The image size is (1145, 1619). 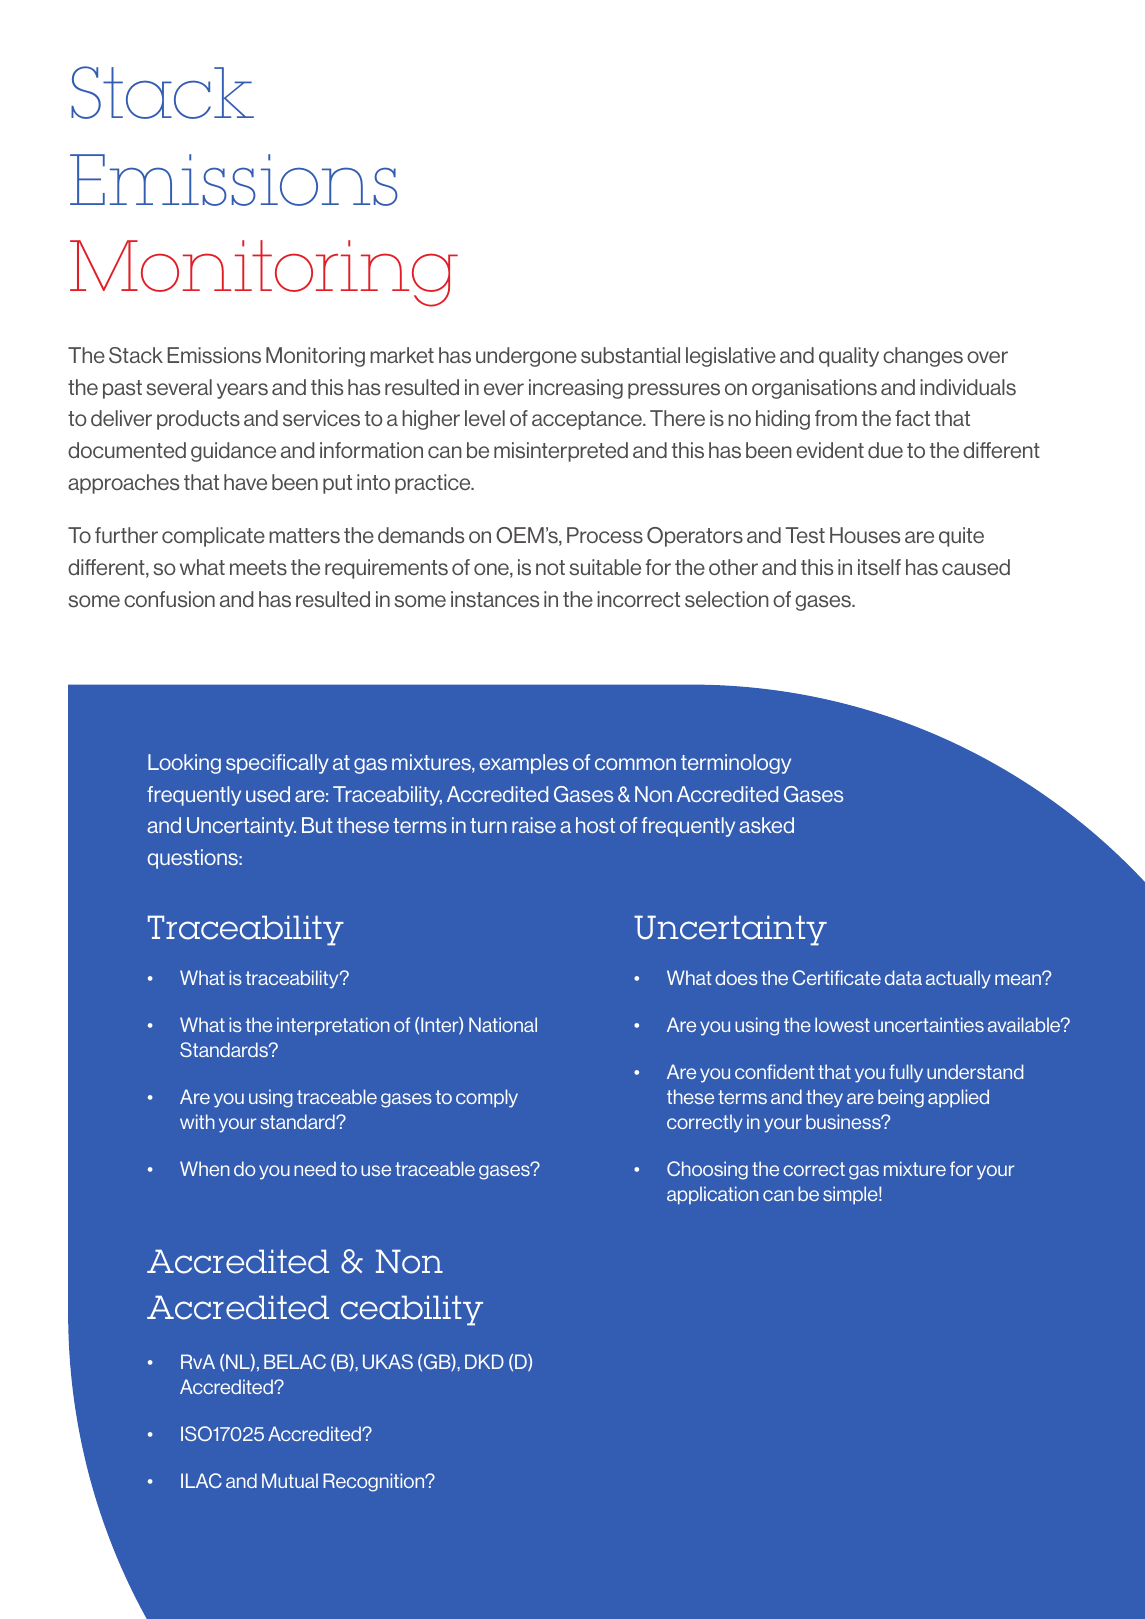 I want to click on fact, so click(x=912, y=418).
